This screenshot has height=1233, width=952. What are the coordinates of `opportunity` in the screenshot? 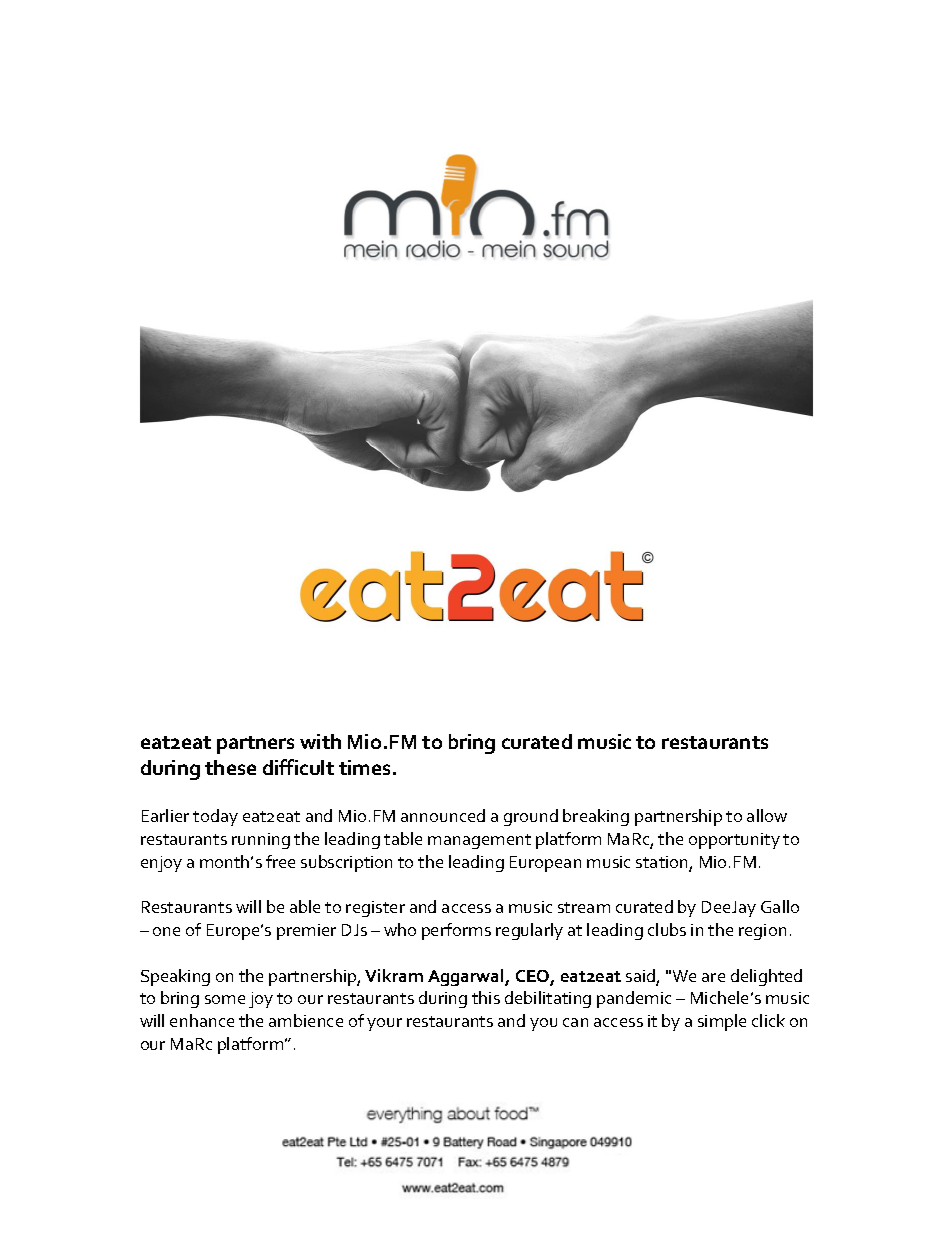 It's located at (734, 841).
